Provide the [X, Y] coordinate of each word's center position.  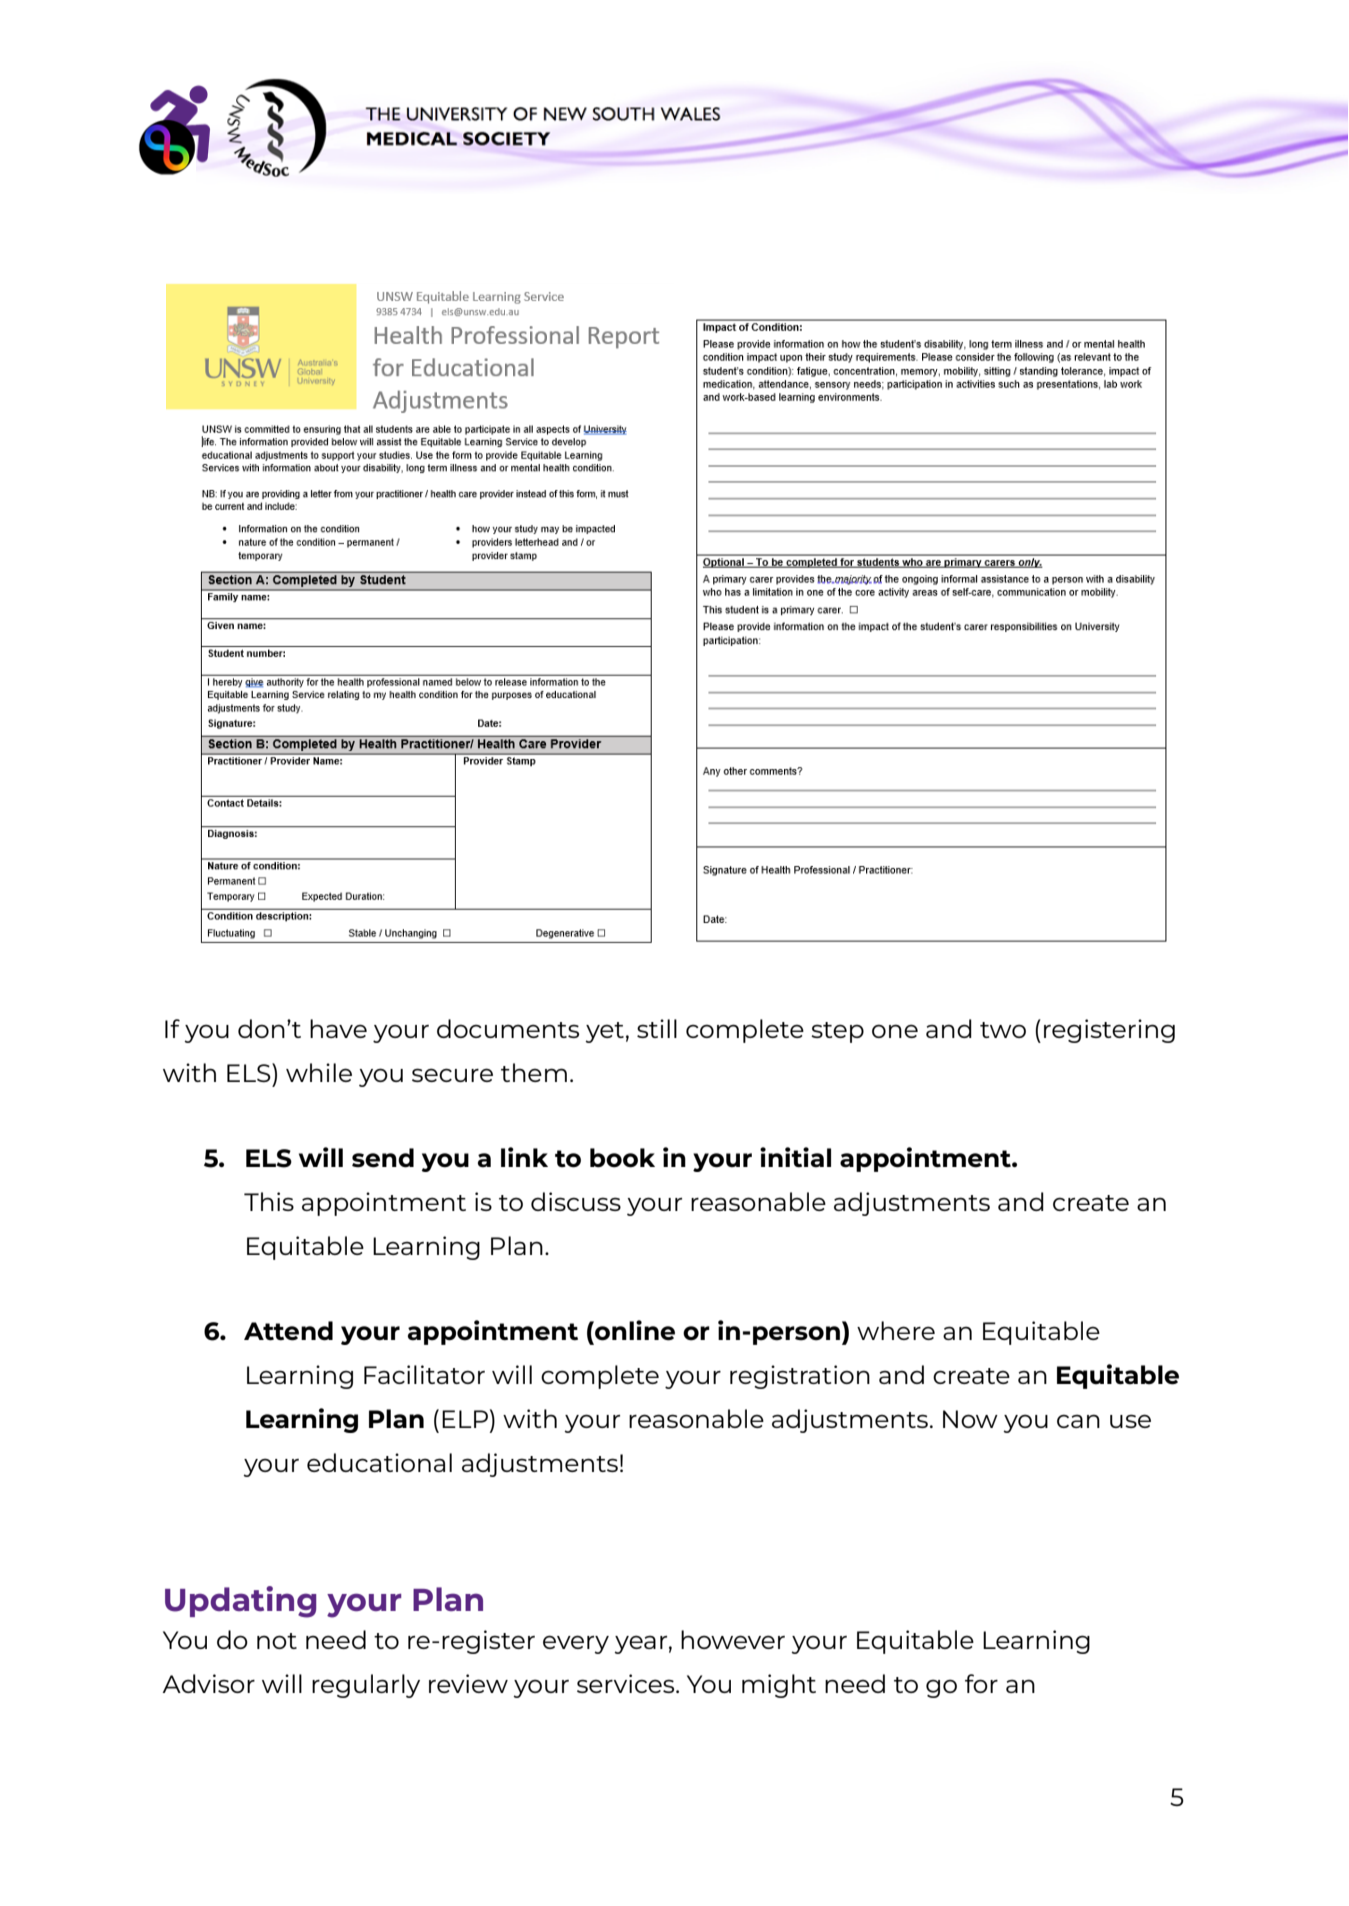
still [657, 1028]
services [627, 1683]
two [1003, 1030]
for [981, 1683]
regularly [366, 1686]
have [338, 1028]
